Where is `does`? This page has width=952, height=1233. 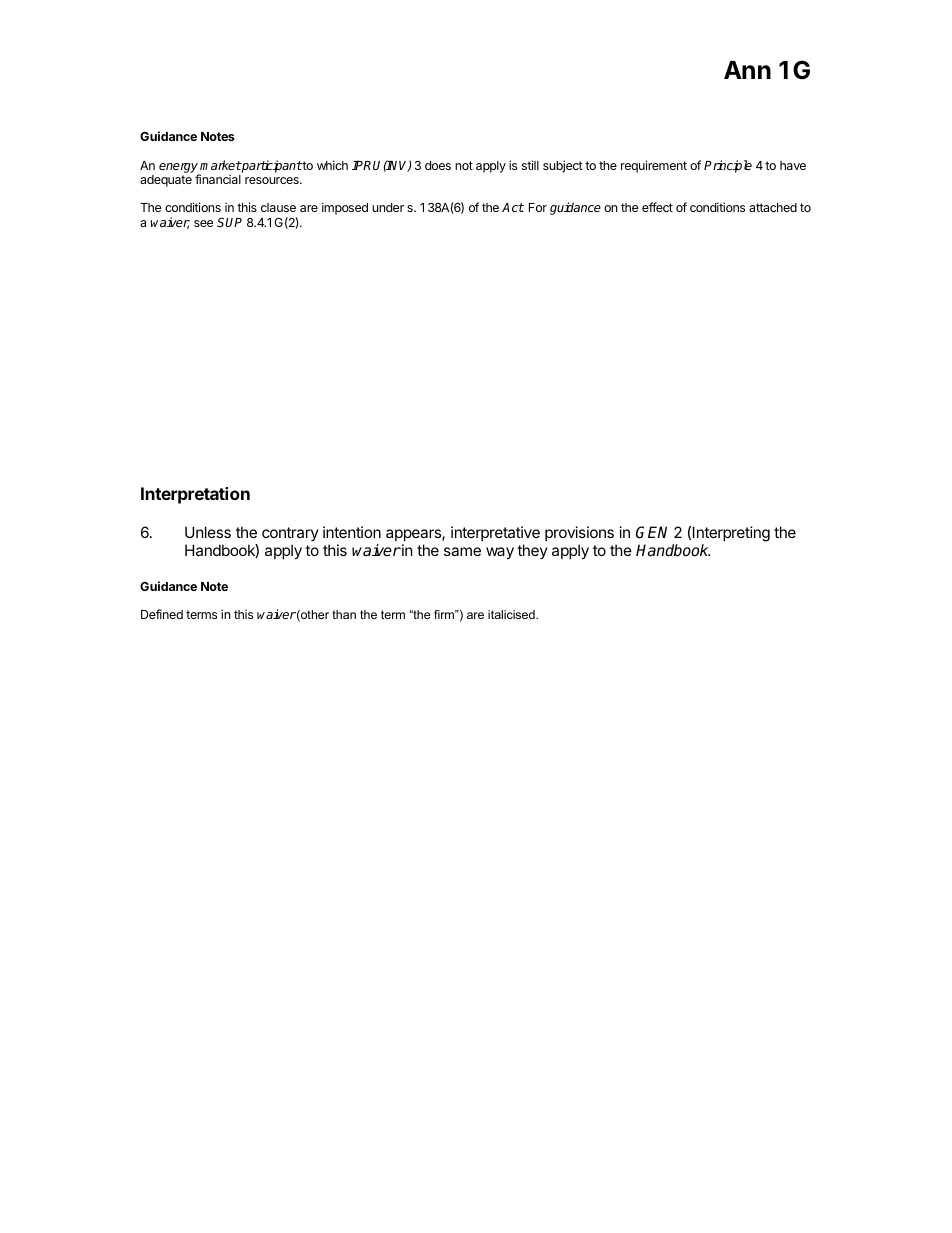 does is located at coordinates (438, 165).
